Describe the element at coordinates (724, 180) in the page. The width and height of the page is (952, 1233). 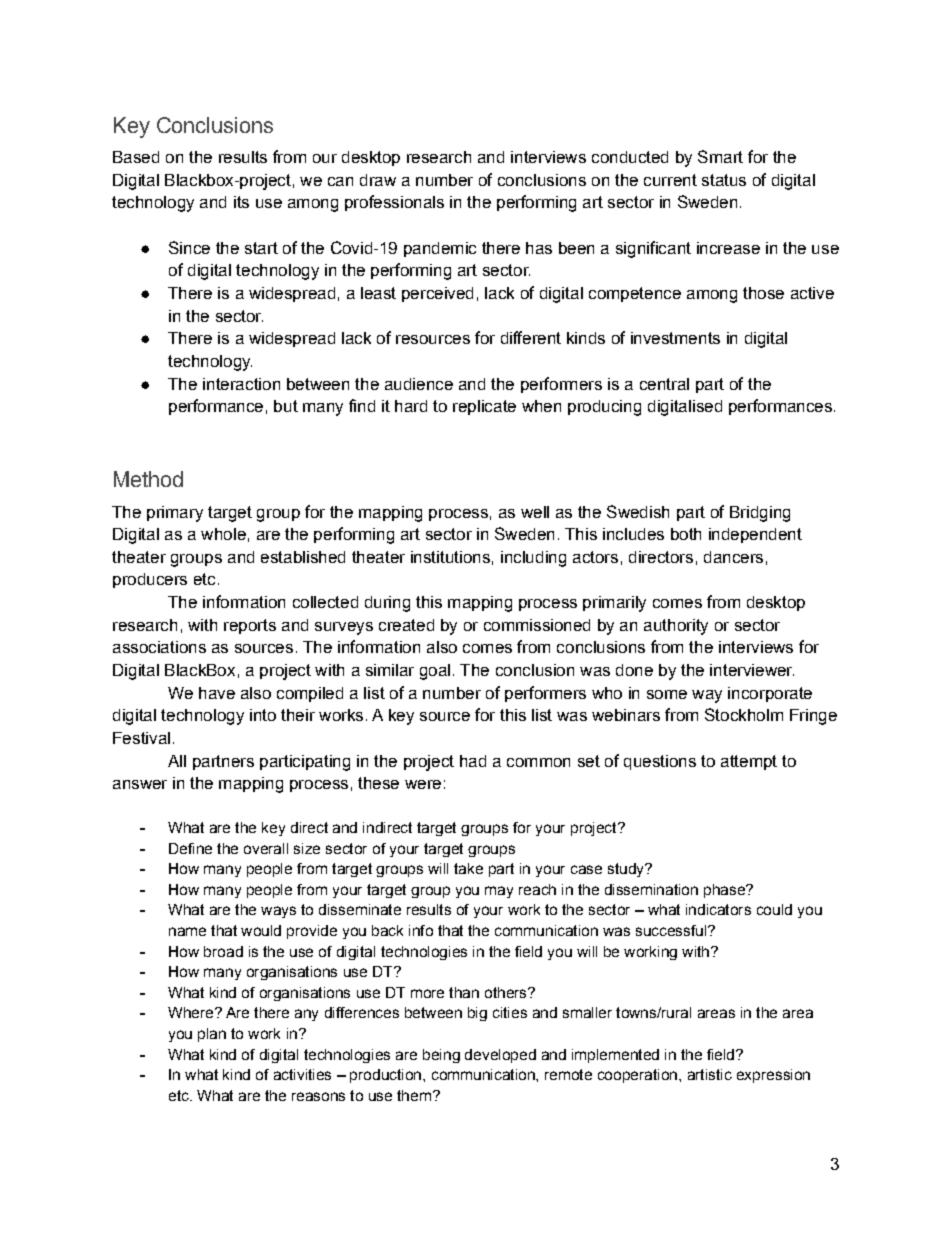
I see `status` at that location.
